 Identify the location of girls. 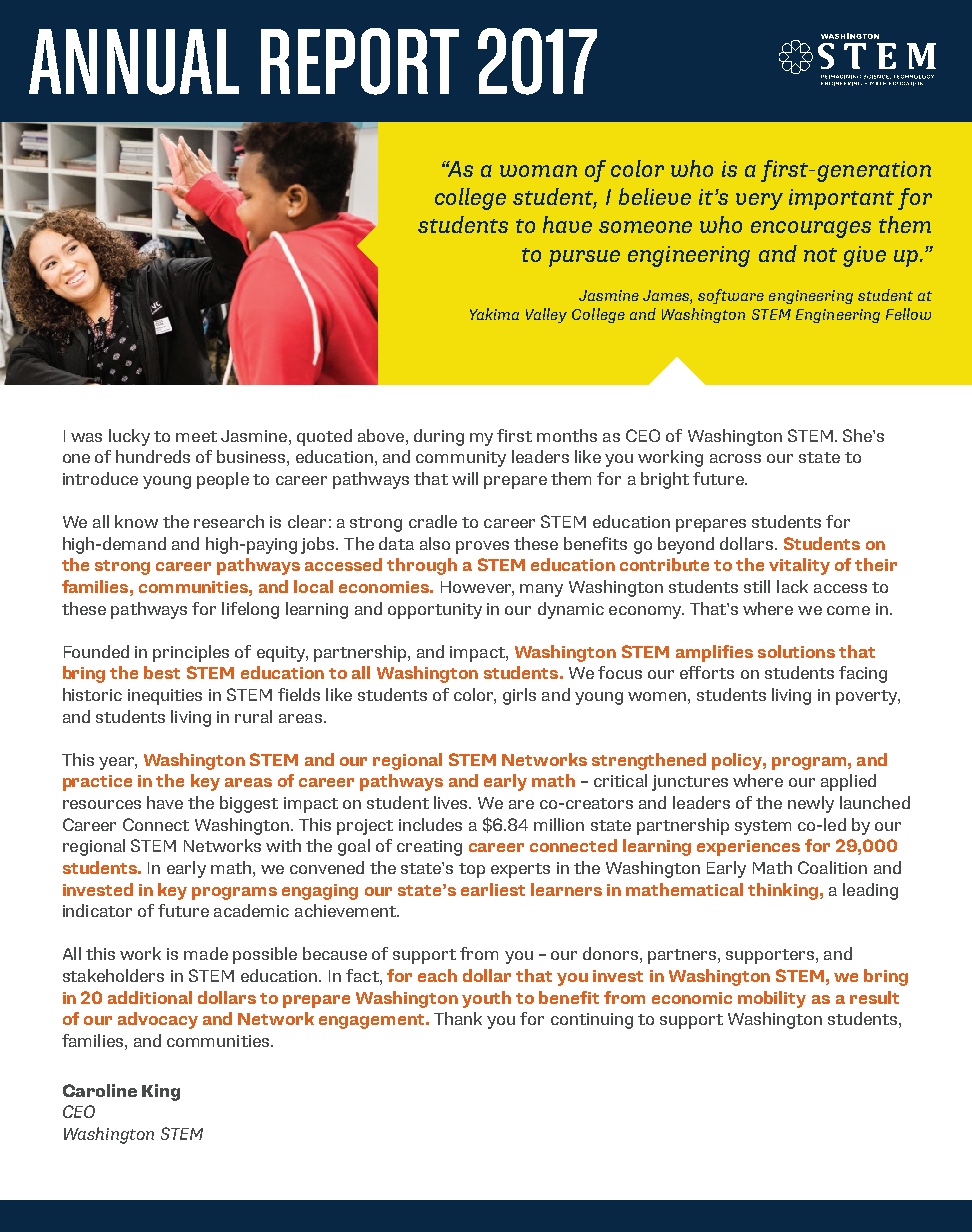
(519, 696).
